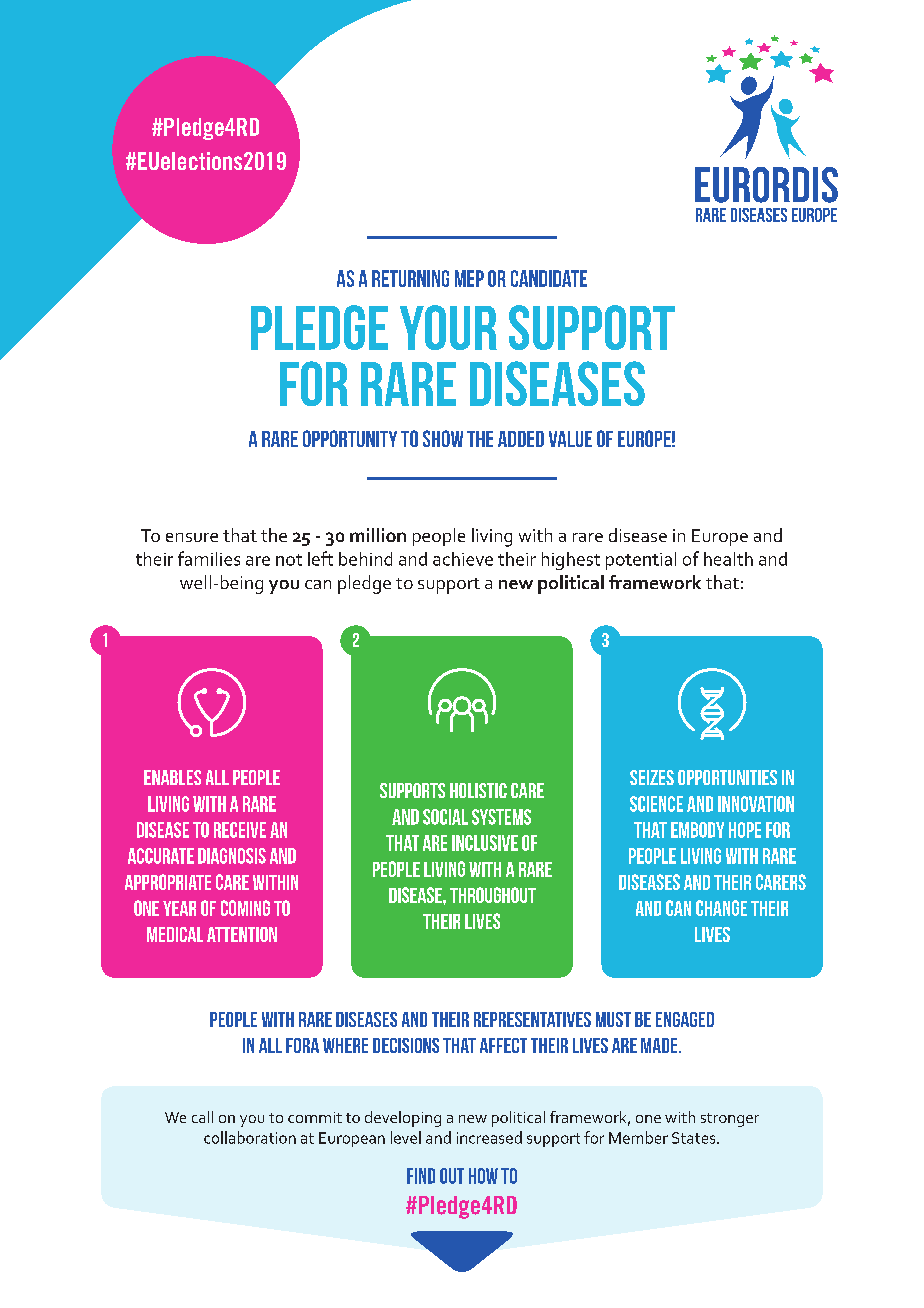 This screenshot has height=1308, width=924. I want to click on achieve, so click(463, 559).
